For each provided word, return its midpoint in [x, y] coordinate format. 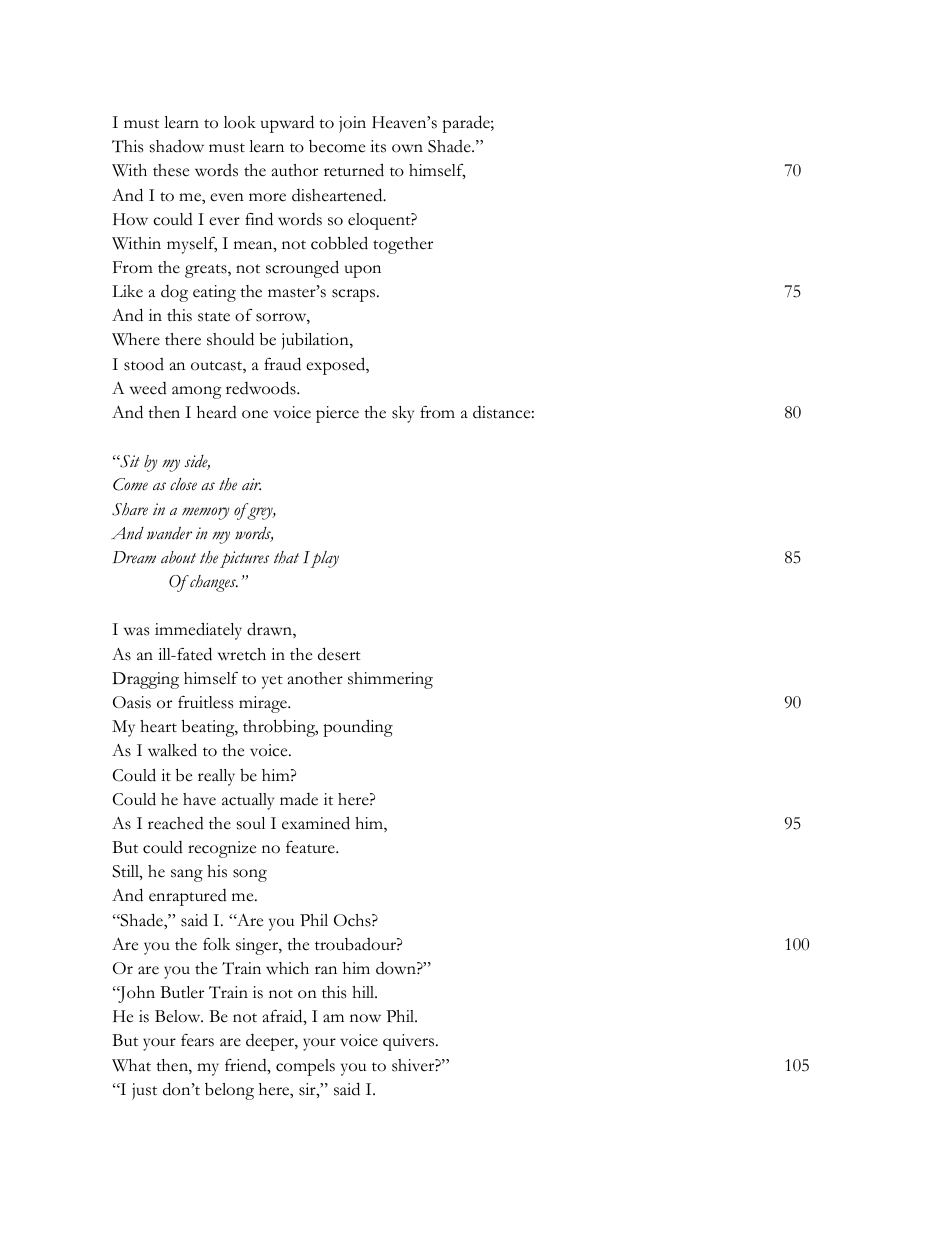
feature [311, 847]
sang [187, 875]
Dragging [145, 680]
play [324, 559]
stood [144, 364]
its [378, 146]
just [144, 1091]
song [250, 875]
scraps [355, 295]
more [267, 197]
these [171, 170]
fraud [282, 364]
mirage [264, 704]
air [251, 484]
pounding [358, 728]
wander [169, 533]
